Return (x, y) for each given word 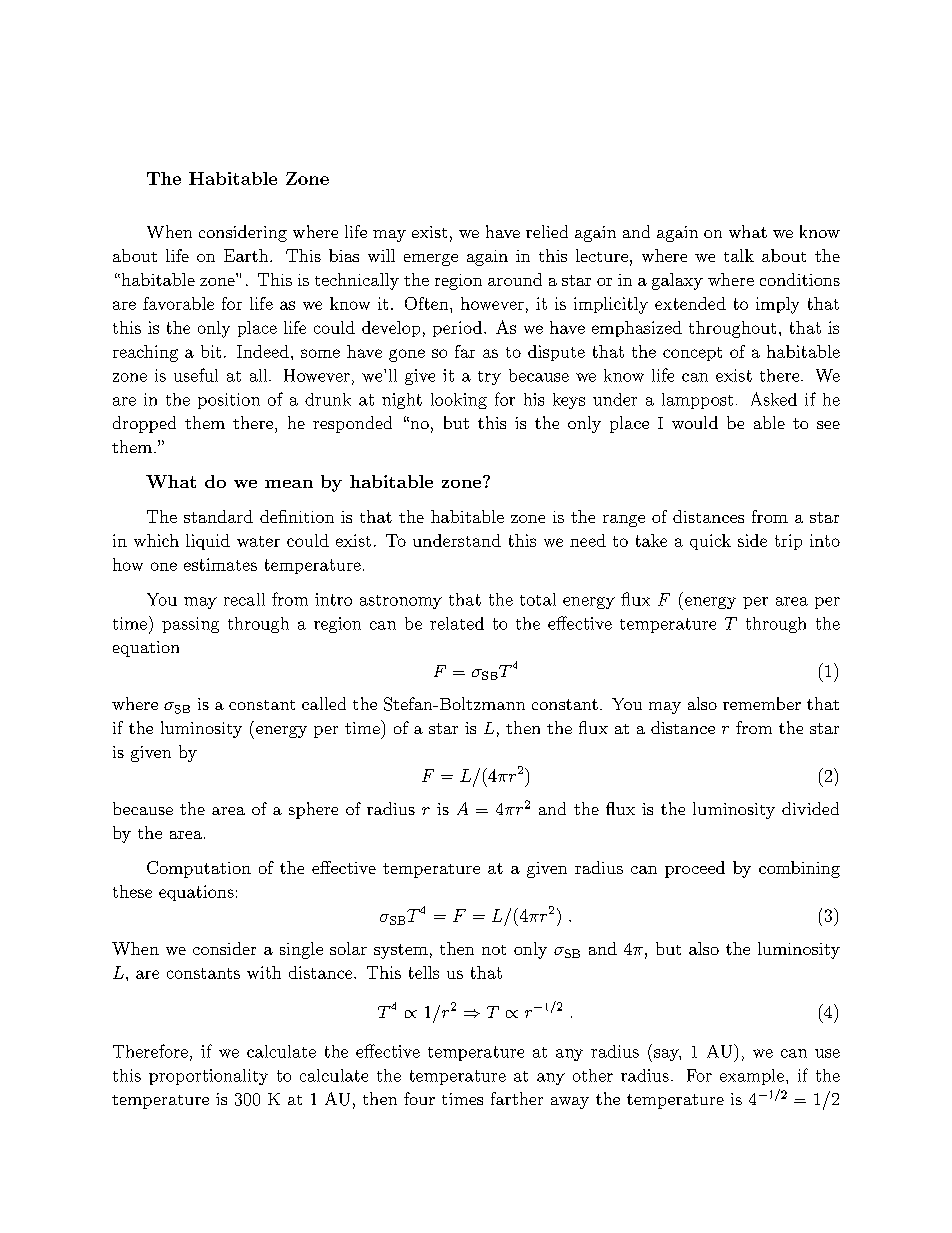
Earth (247, 255)
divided (810, 808)
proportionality (208, 1077)
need (588, 540)
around (515, 279)
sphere (313, 810)
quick (710, 542)
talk (739, 255)
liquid (208, 542)
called (324, 703)
